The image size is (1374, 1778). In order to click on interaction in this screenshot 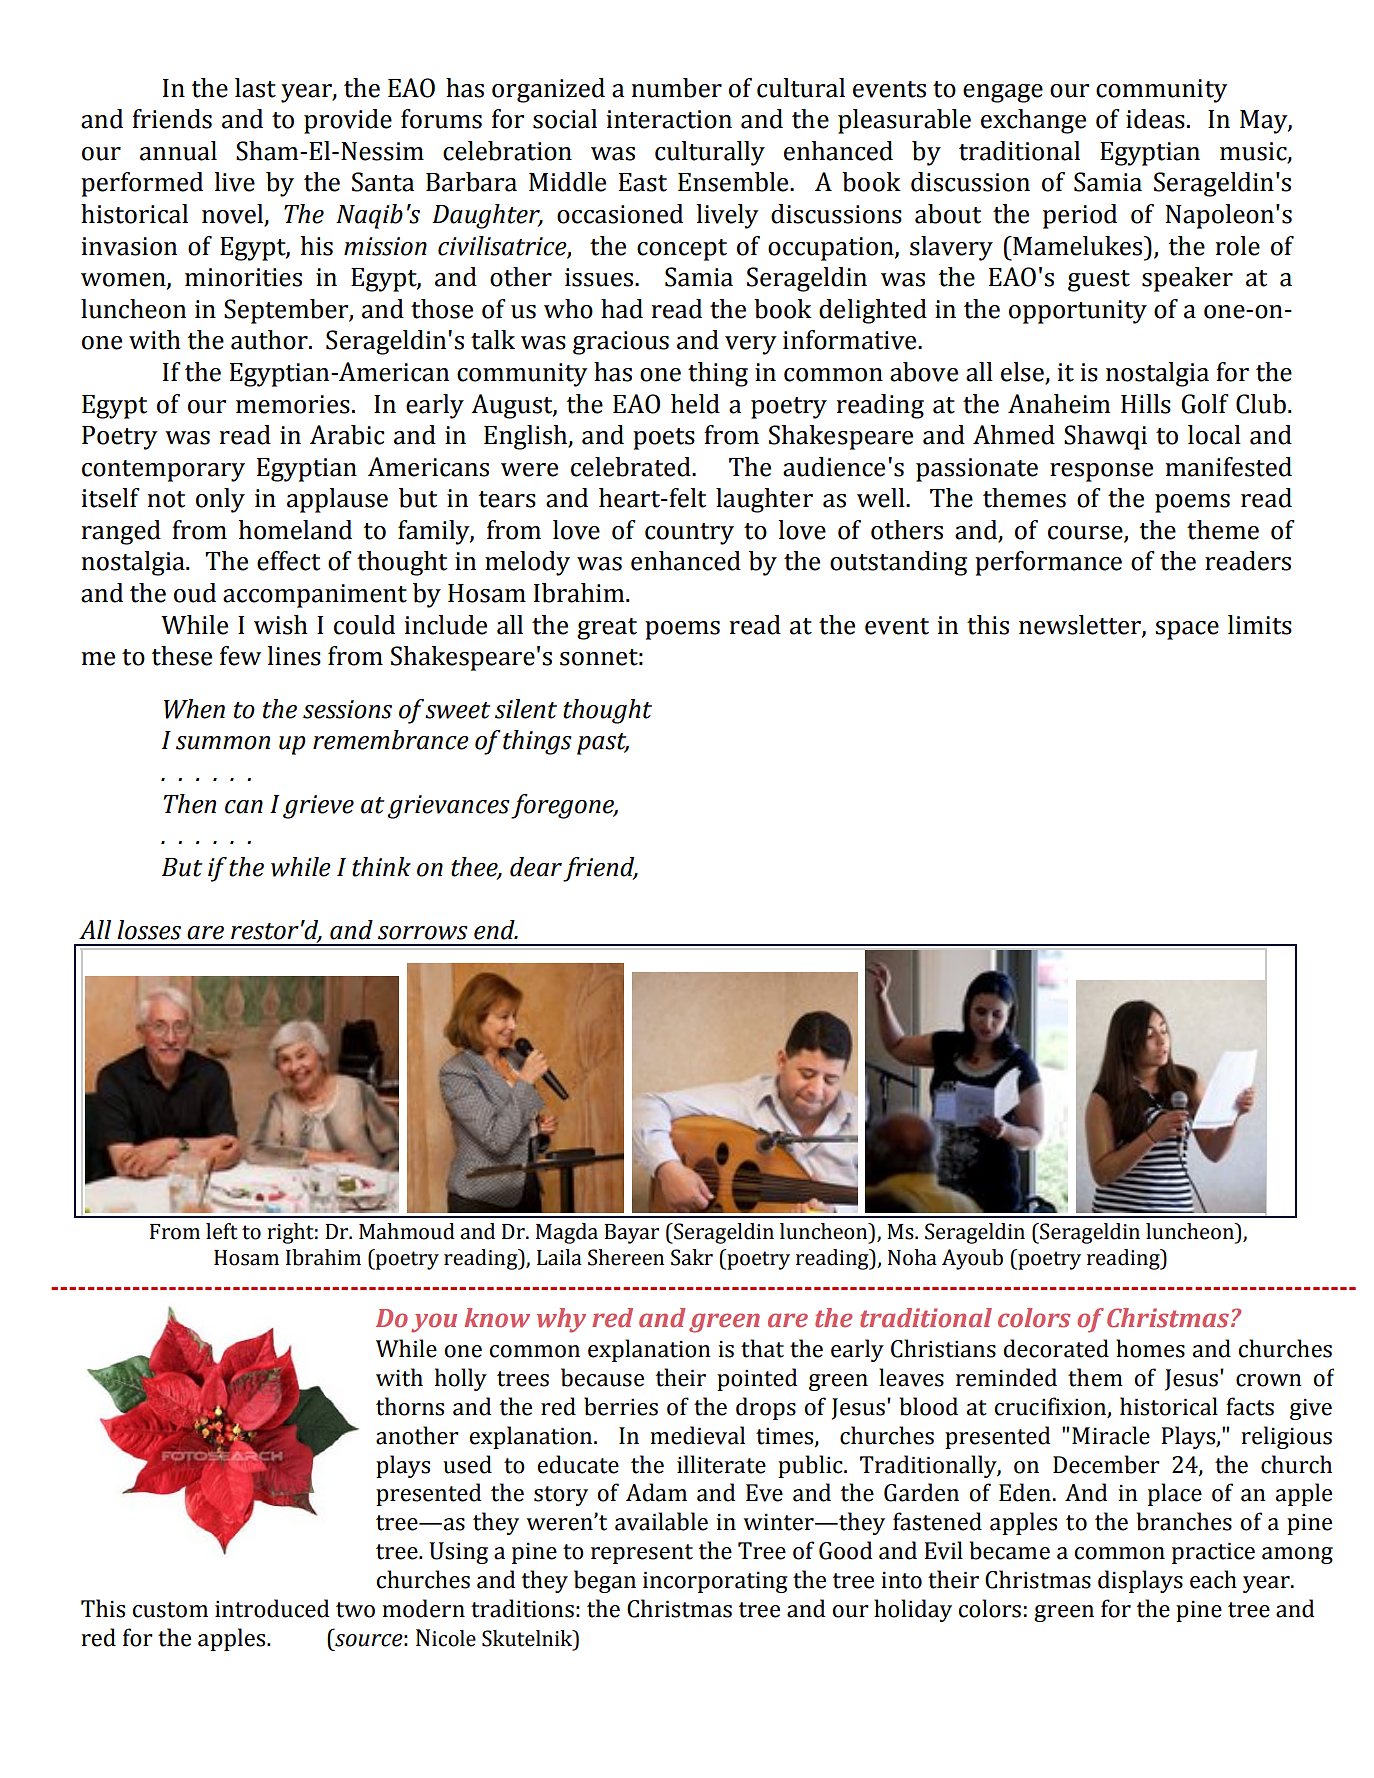, I will do `click(669, 119)`.
